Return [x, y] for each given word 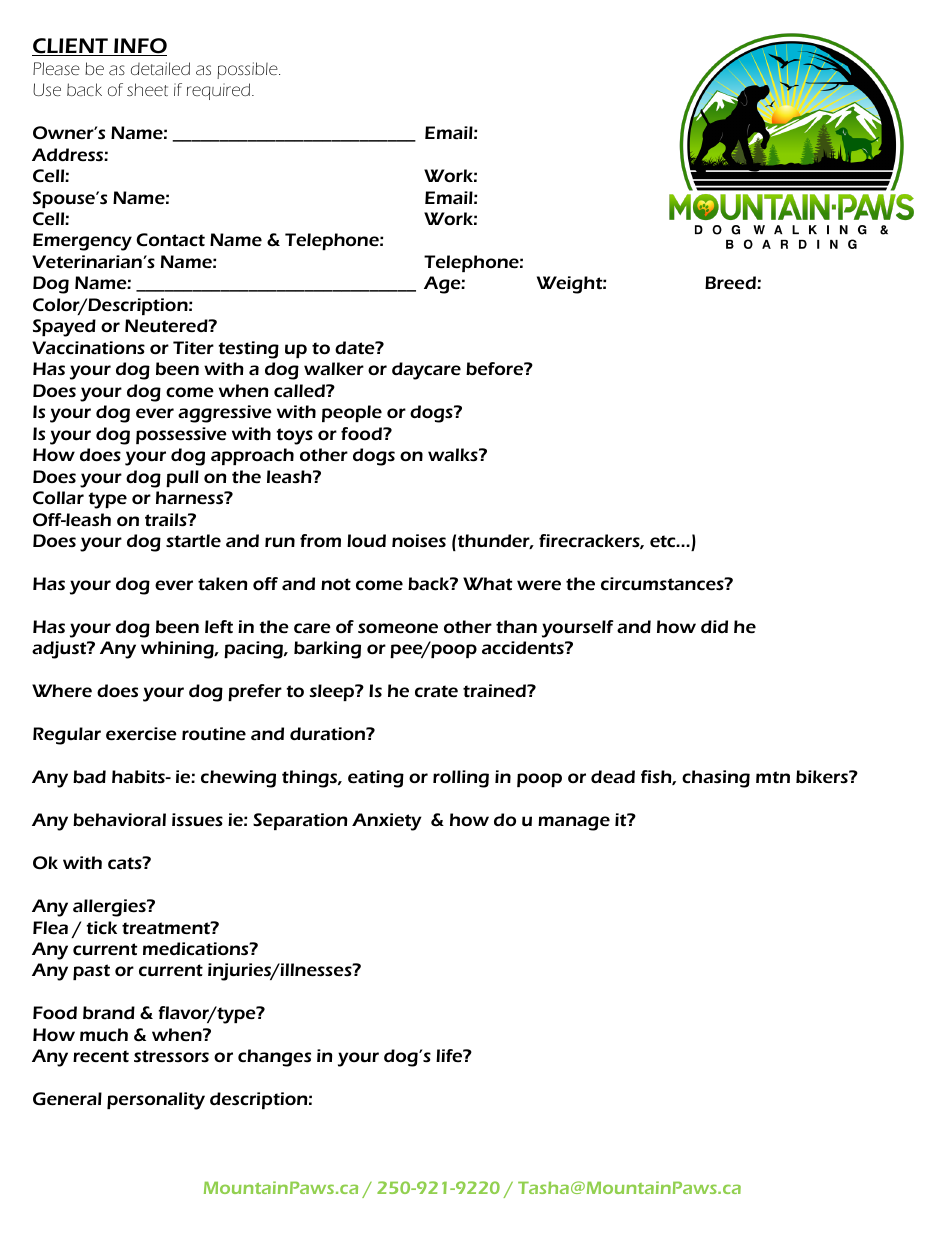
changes [274, 1058]
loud [366, 541]
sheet [147, 89]
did [714, 626]
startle [193, 541]
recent [101, 1056]
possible [248, 70]
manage [574, 823]
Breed [731, 283]
